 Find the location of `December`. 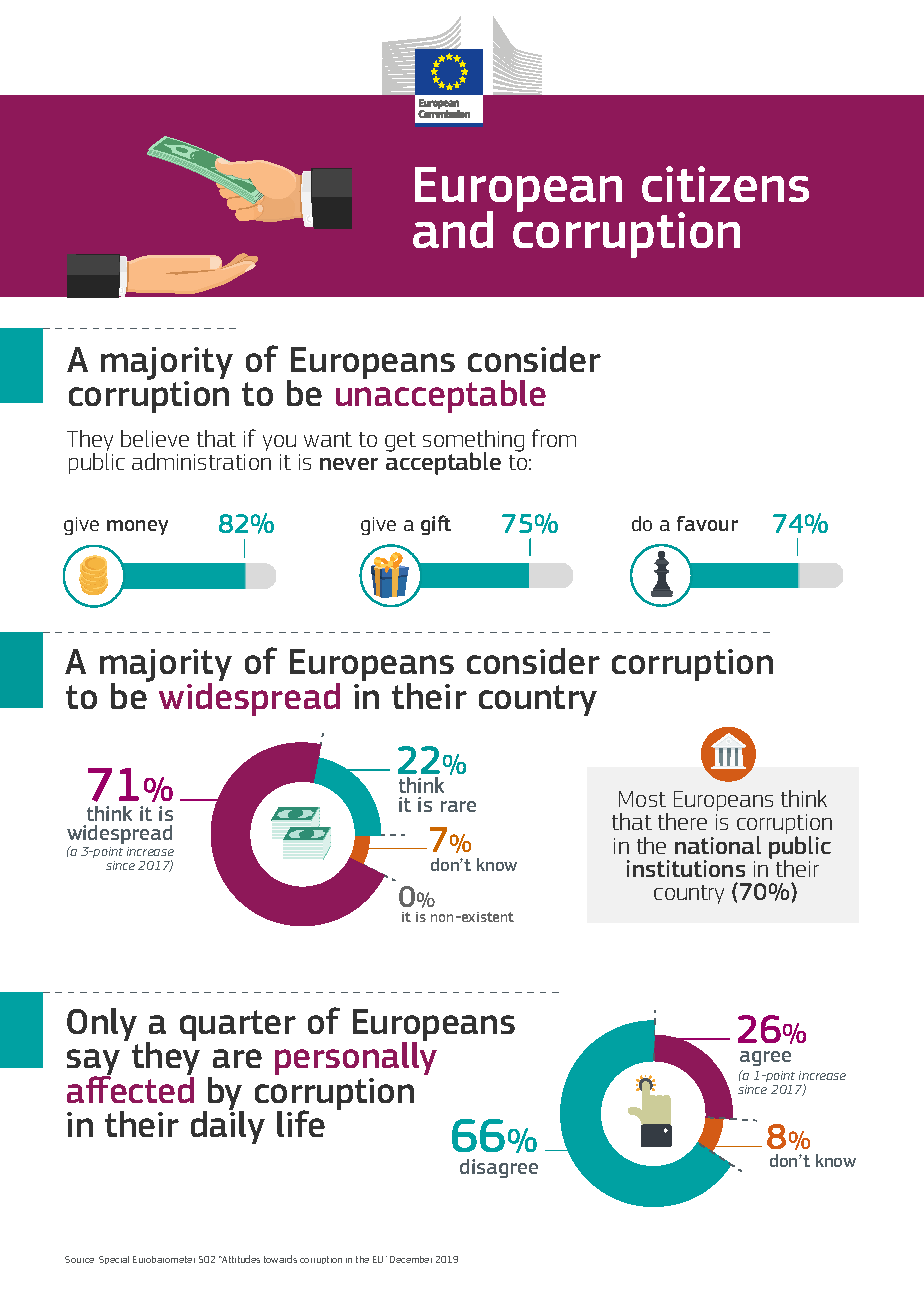

December is located at coordinates (411, 1259).
